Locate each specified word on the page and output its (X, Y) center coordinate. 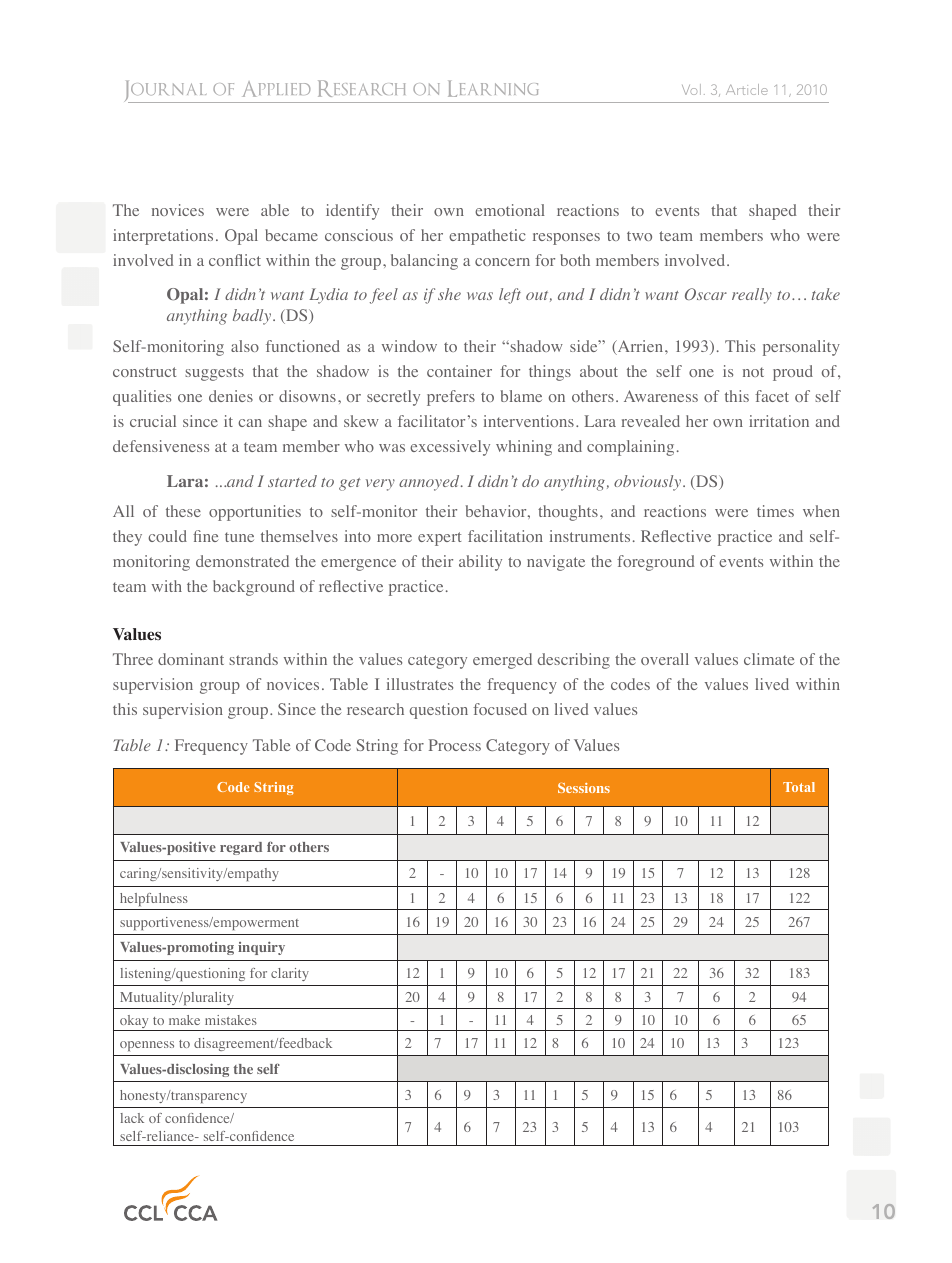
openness (147, 1046)
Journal (166, 91)
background (254, 588)
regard (241, 848)
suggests (214, 374)
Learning (493, 88)
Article (747, 89)
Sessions (584, 788)
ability (480, 563)
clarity (290, 974)
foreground (656, 563)
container (459, 371)
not (753, 372)
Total (799, 787)
